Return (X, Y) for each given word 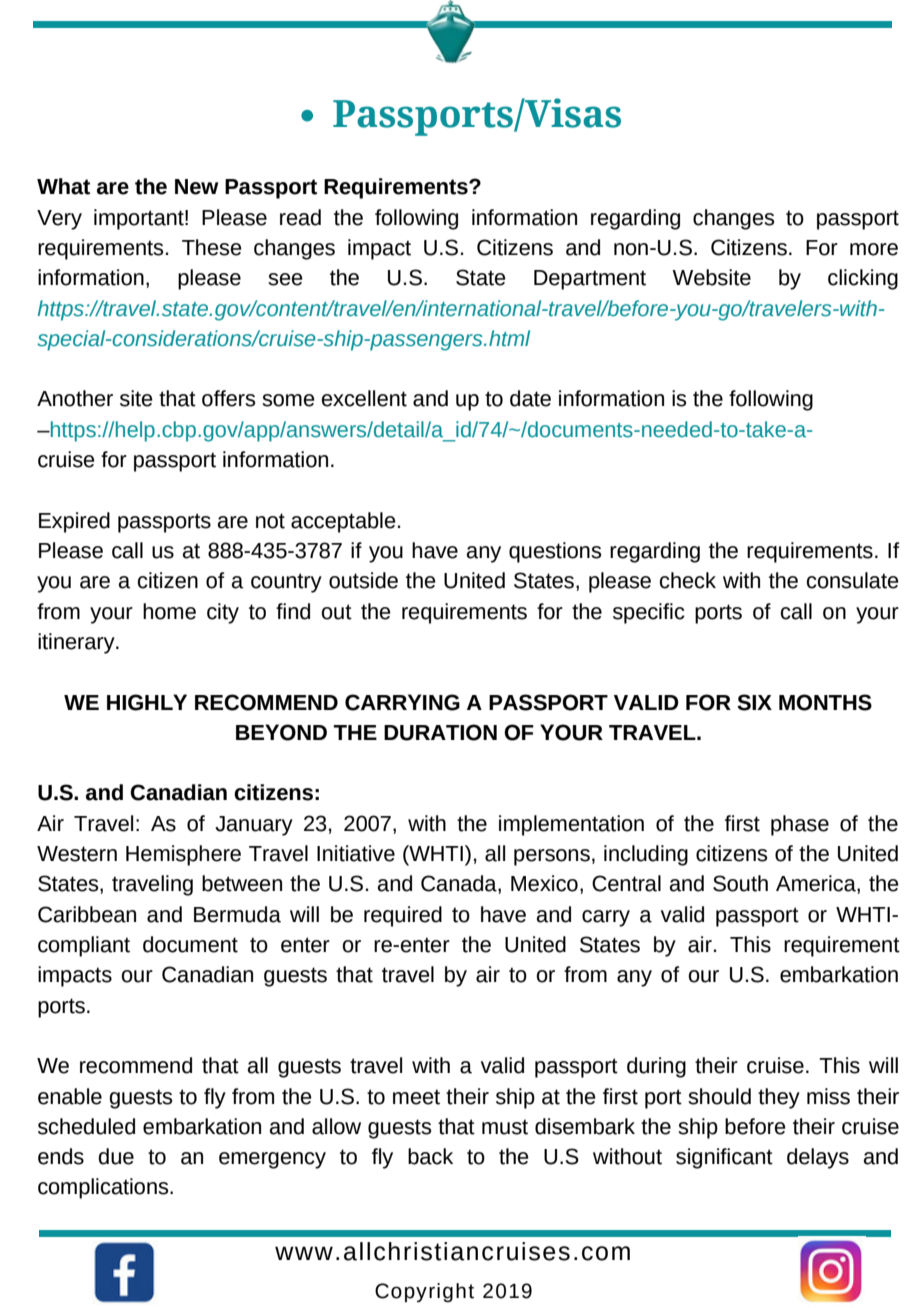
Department (590, 280)
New (196, 187)
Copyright (424, 1292)
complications (104, 1188)
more (874, 249)
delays (818, 1158)
